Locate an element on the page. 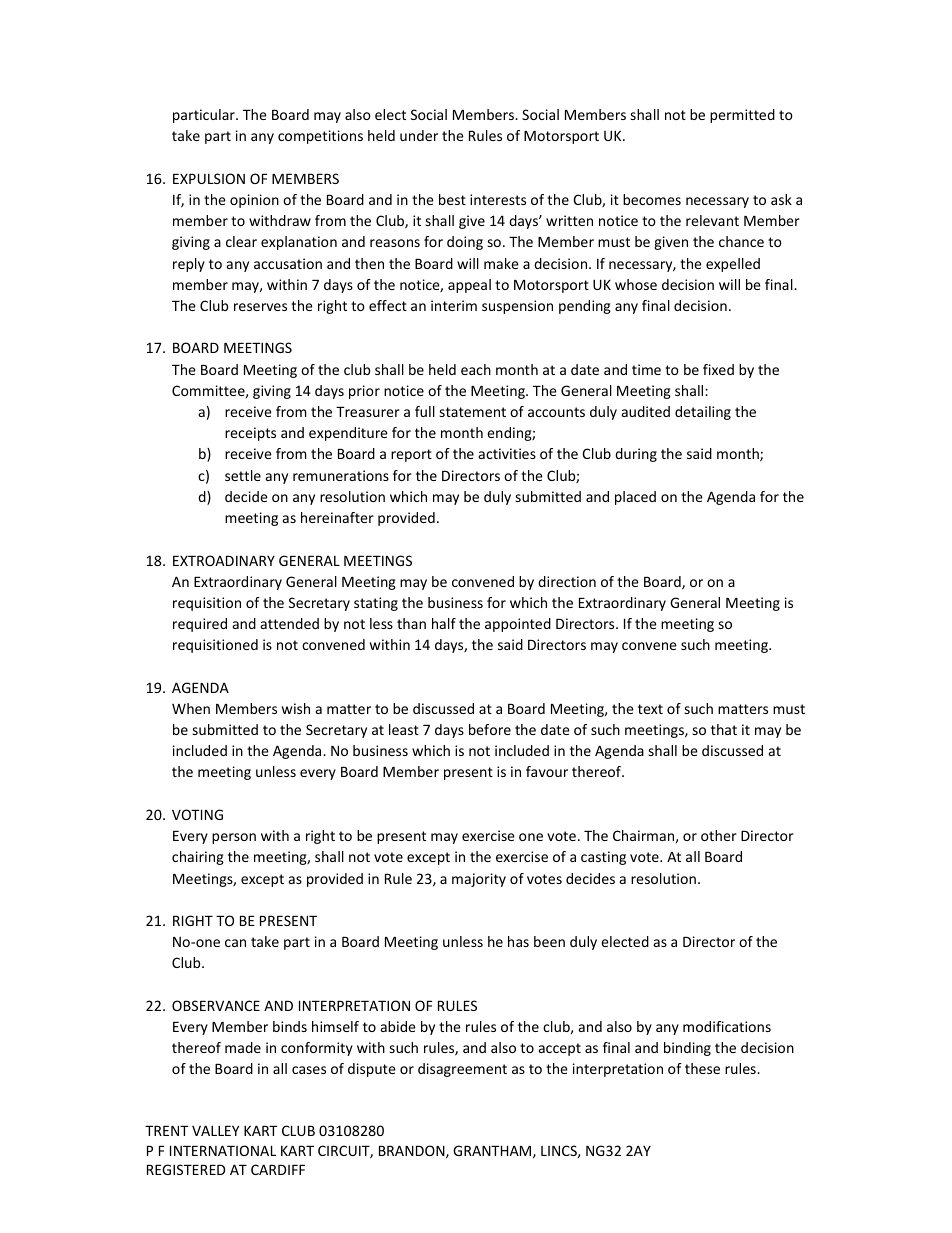 The image size is (952, 1233). these is located at coordinates (702, 1068).
